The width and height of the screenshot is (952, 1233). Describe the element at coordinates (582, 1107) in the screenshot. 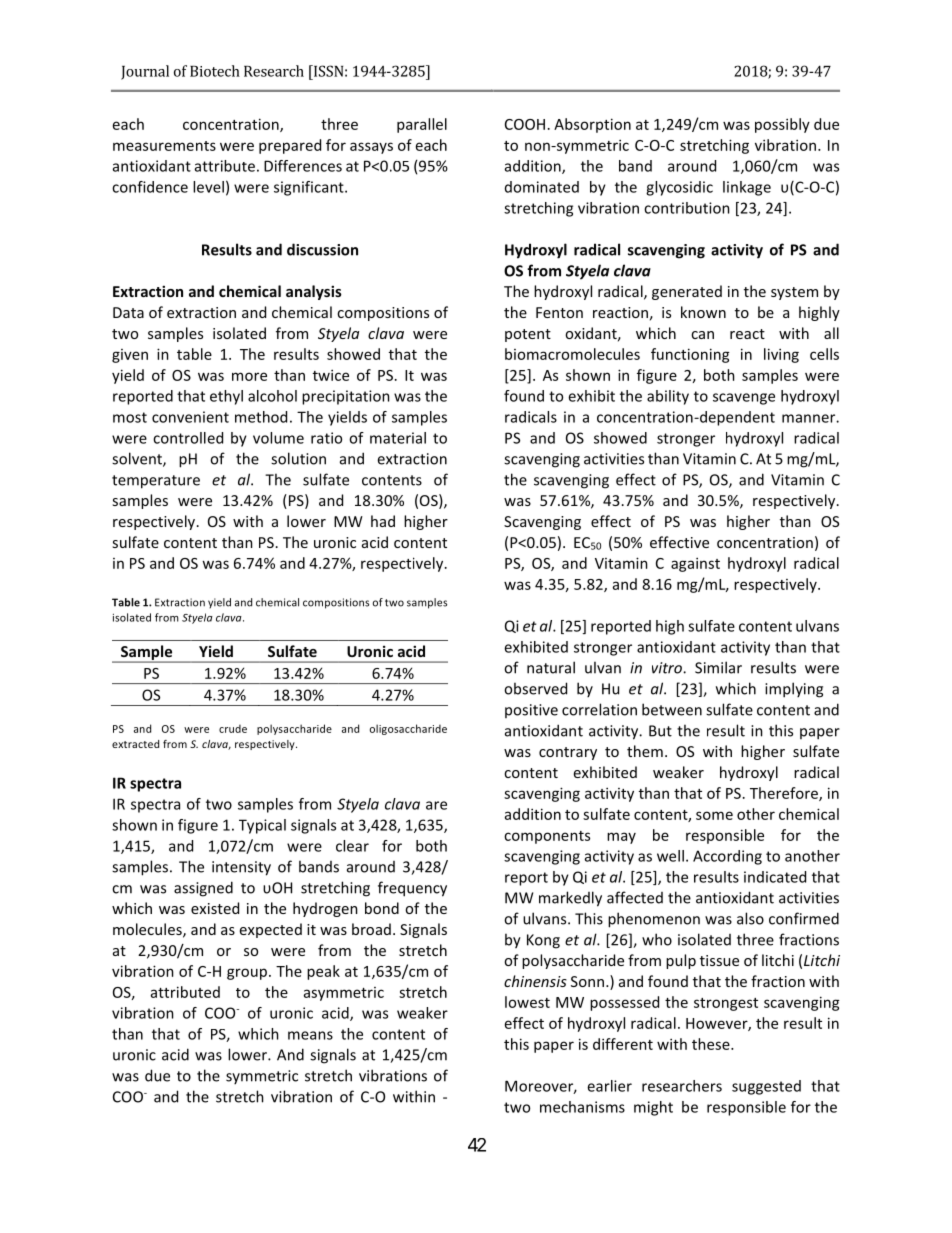

I see `mechanisms` at that location.
